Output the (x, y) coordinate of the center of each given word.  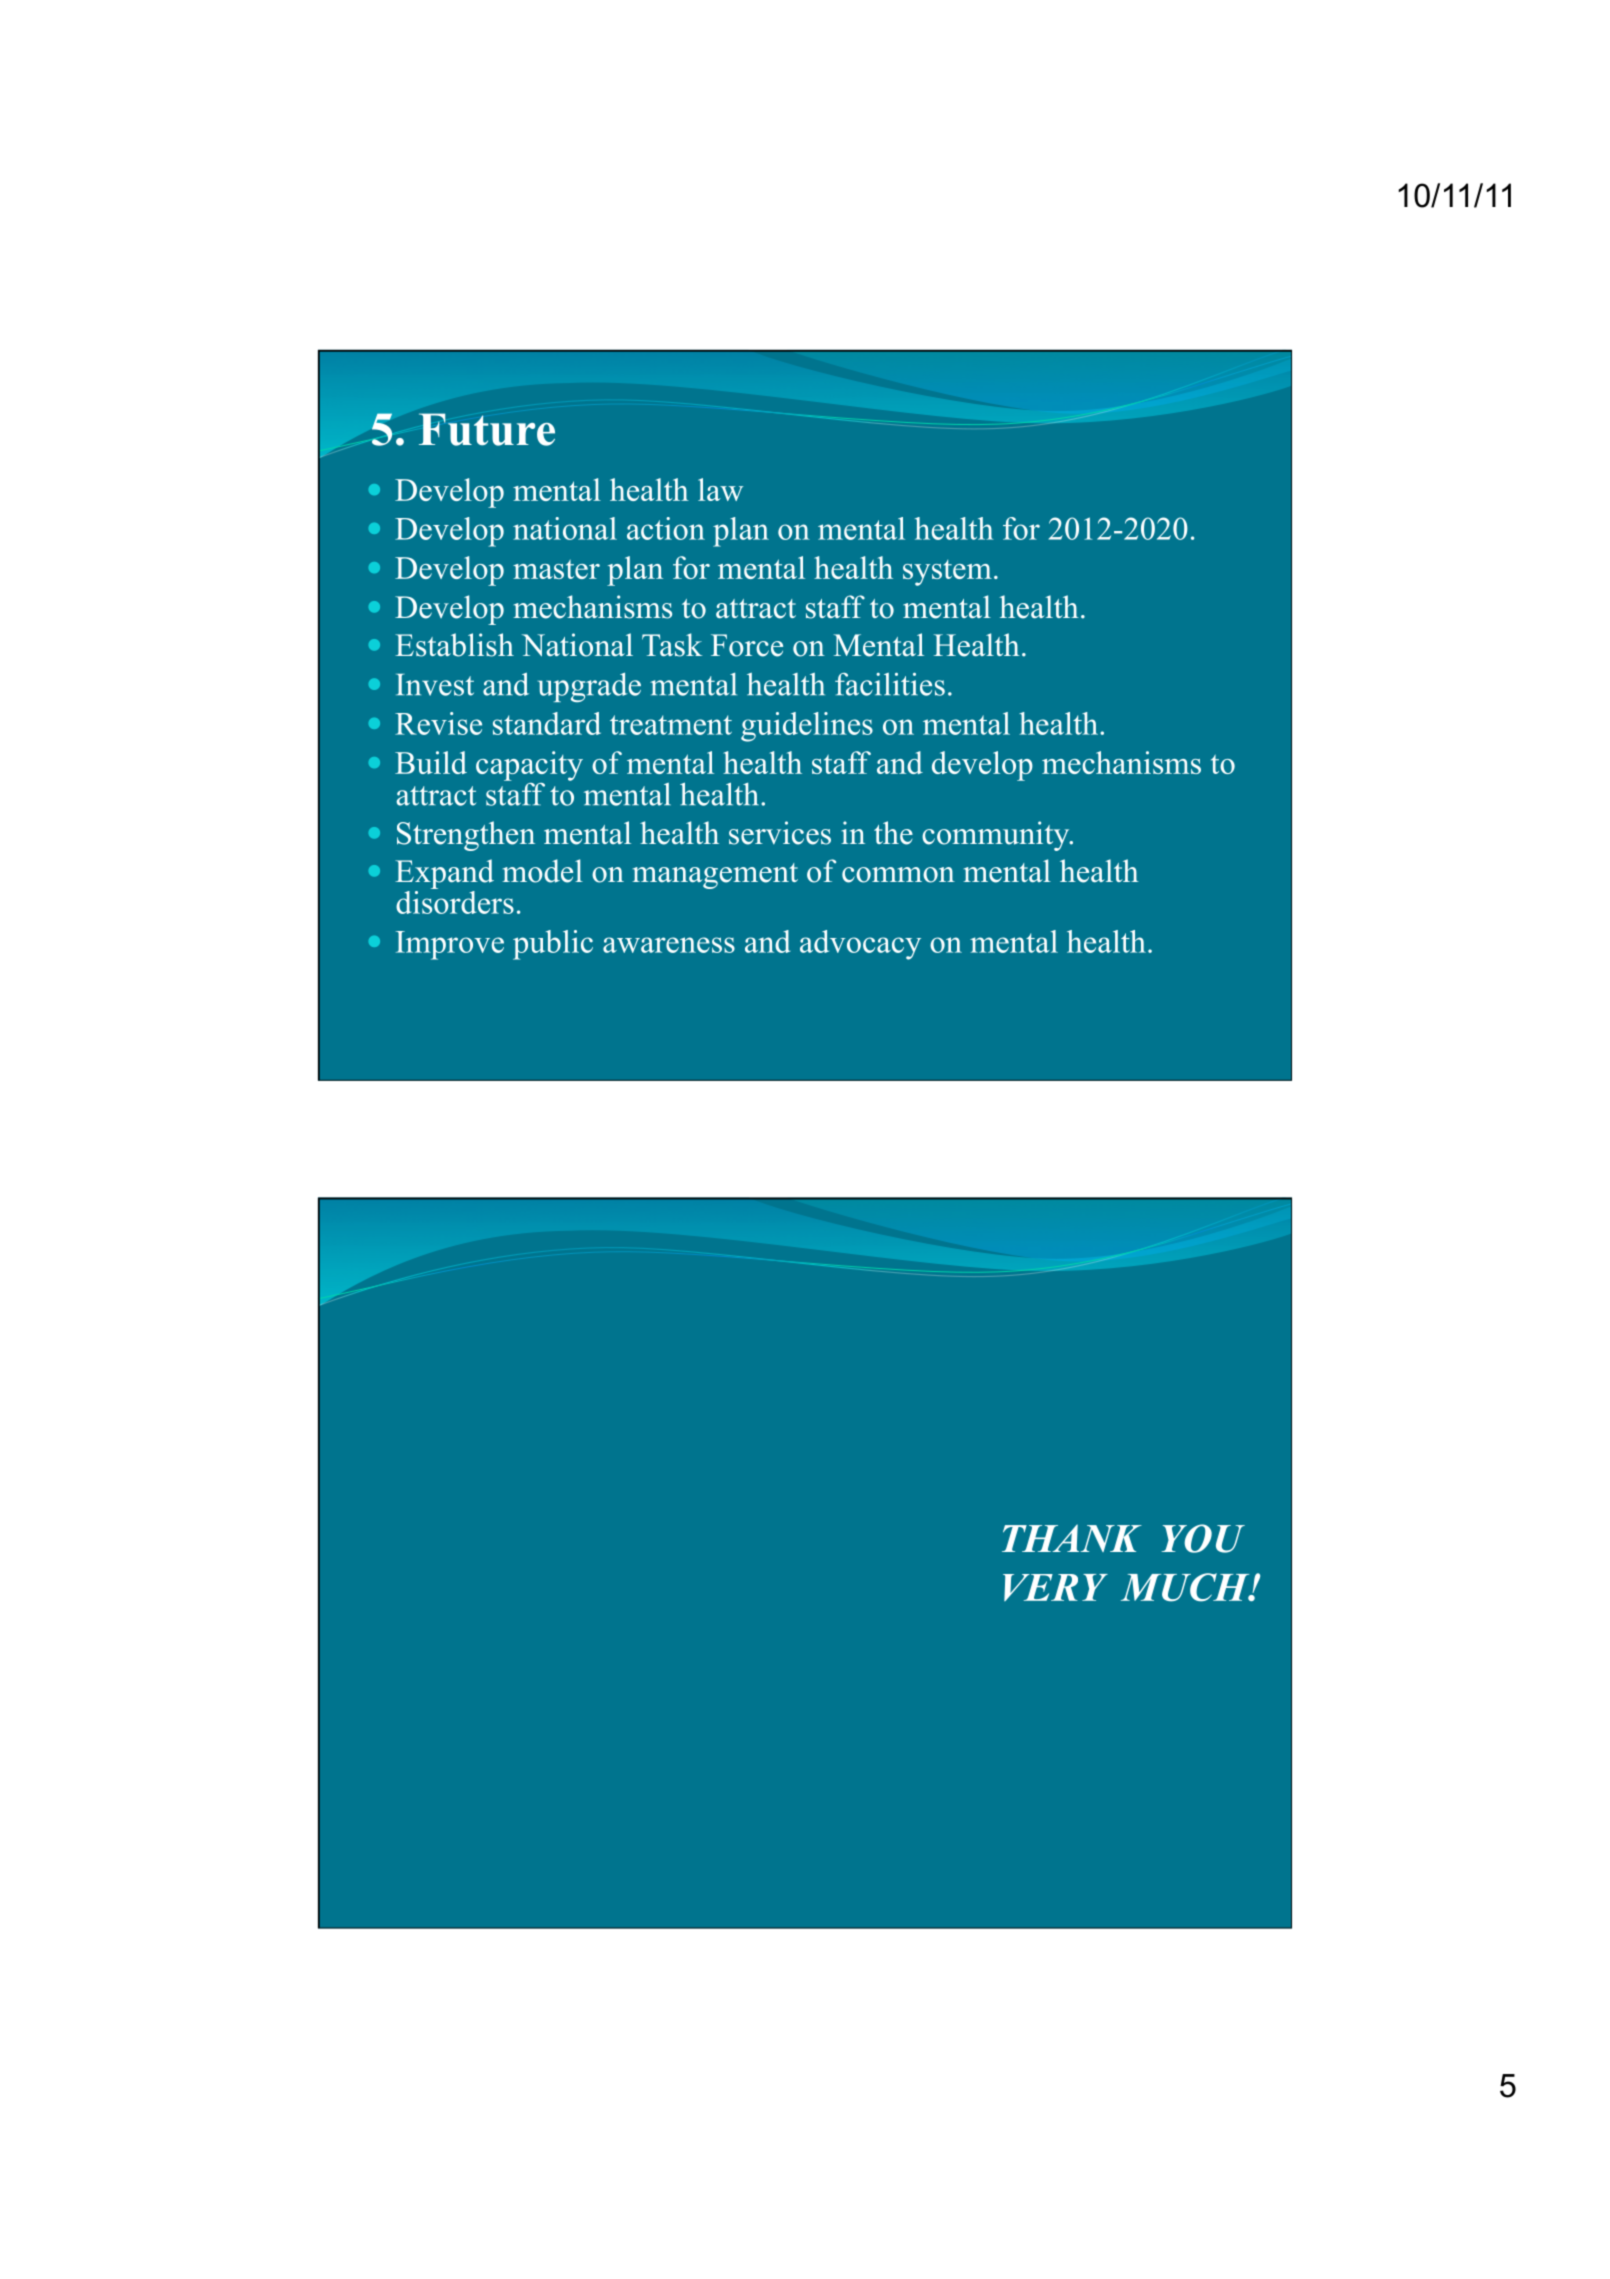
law (720, 489)
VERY (1055, 1587)
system (947, 573)
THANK (1072, 1538)
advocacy (860, 945)
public (553, 945)
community (997, 836)
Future (487, 429)
